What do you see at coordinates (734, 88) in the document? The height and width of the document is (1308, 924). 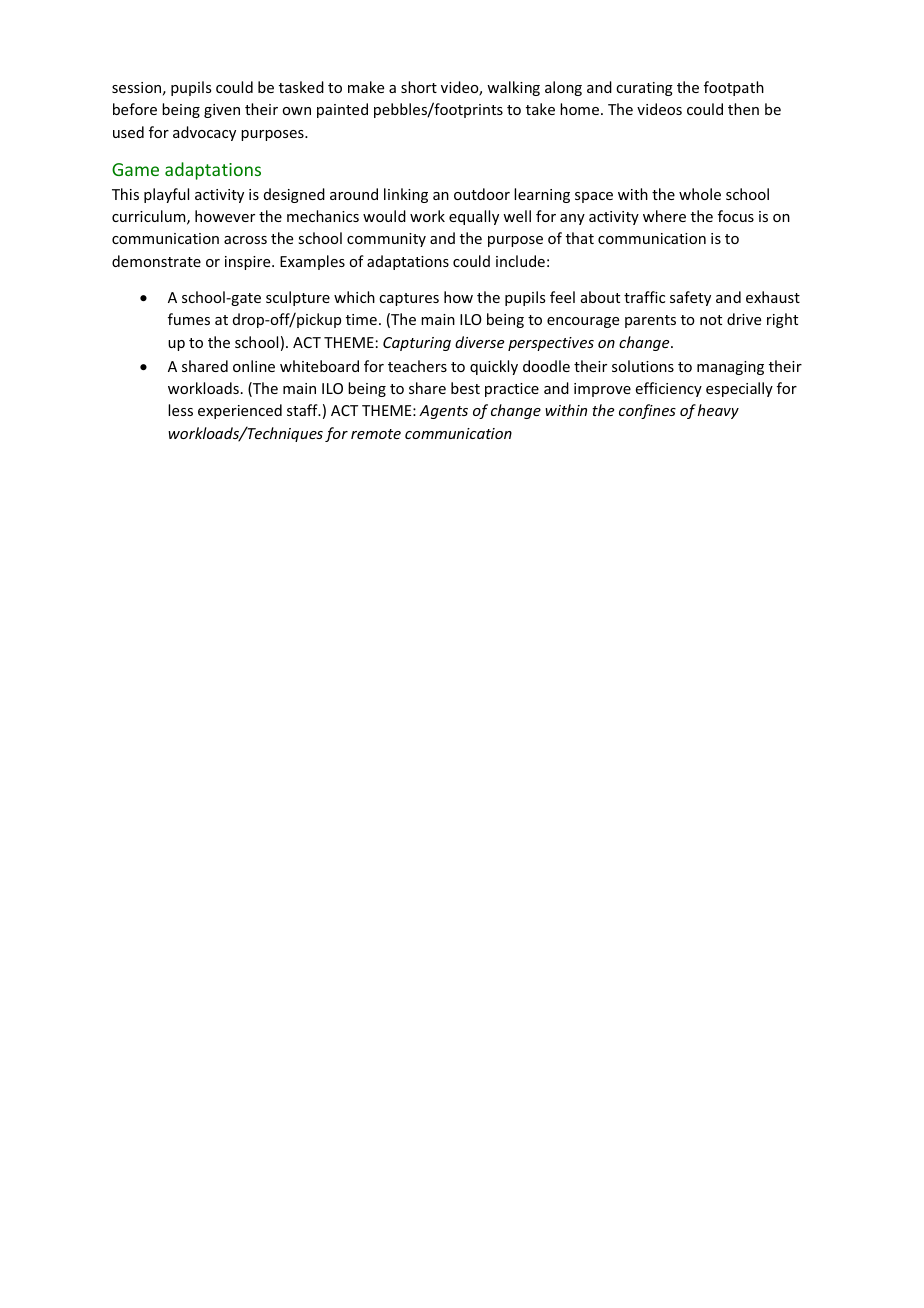 I see `footpath` at bounding box center [734, 88].
